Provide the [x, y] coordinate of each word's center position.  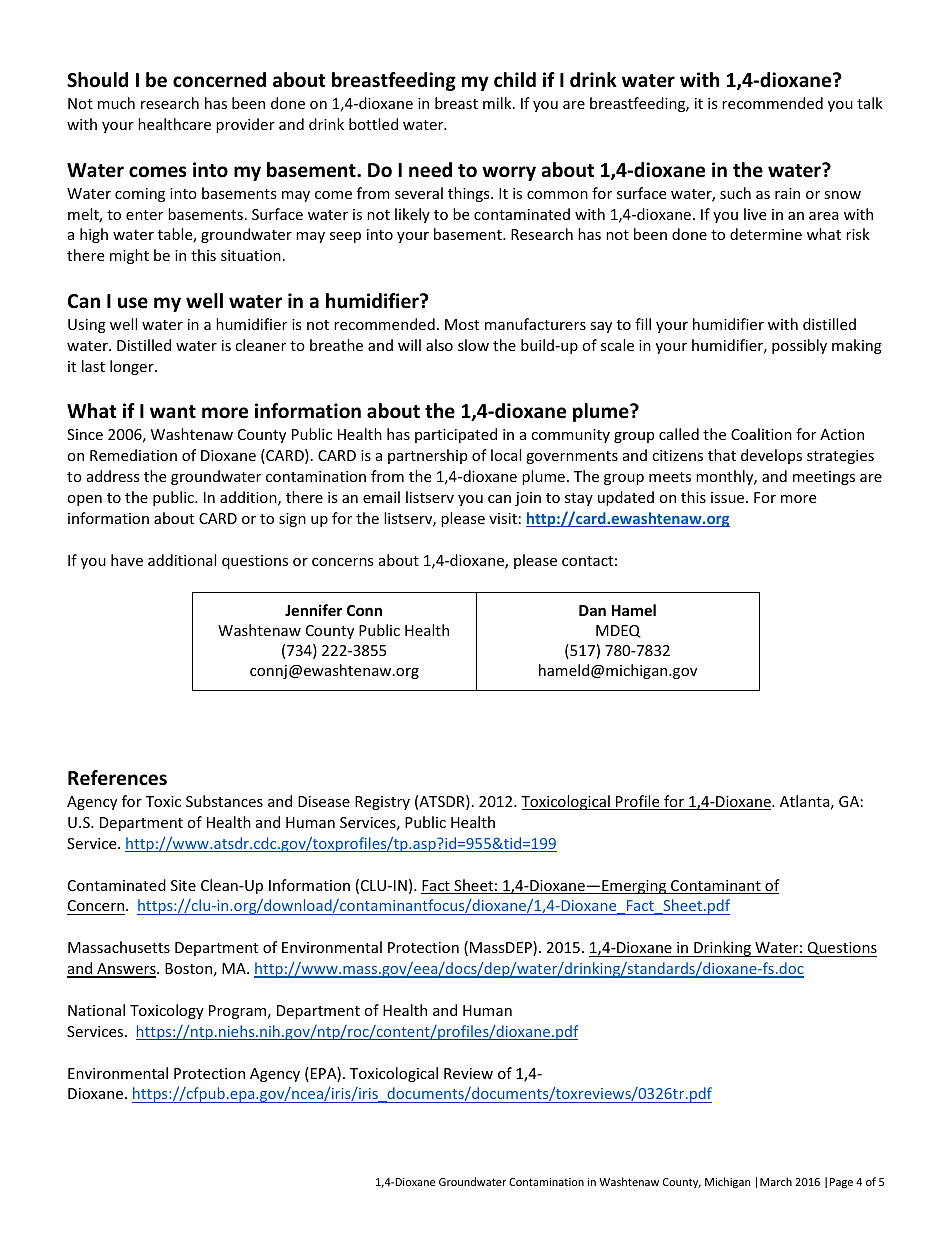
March [776, 1181]
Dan [592, 610]
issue [729, 497]
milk [498, 103]
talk [870, 103]
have [127, 560]
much [116, 103]
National [96, 1010]
